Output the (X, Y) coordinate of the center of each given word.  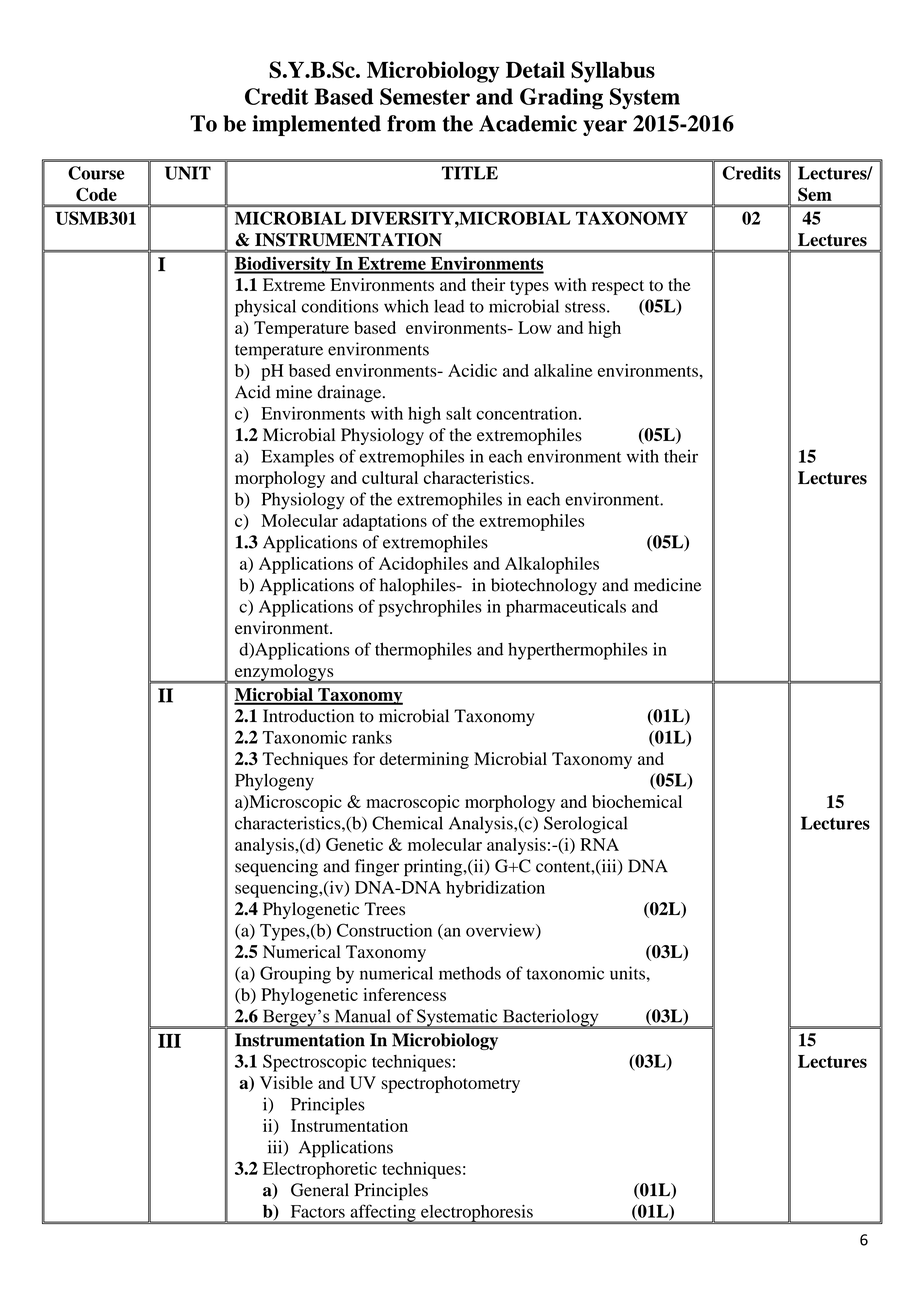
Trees (385, 909)
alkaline (563, 370)
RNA (599, 844)
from (411, 123)
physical (265, 308)
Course (96, 173)
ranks (372, 737)
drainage (350, 393)
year (605, 128)
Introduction (308, 716)
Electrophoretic (320, 1170)
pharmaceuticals (566, 608)
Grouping (295, 975)
